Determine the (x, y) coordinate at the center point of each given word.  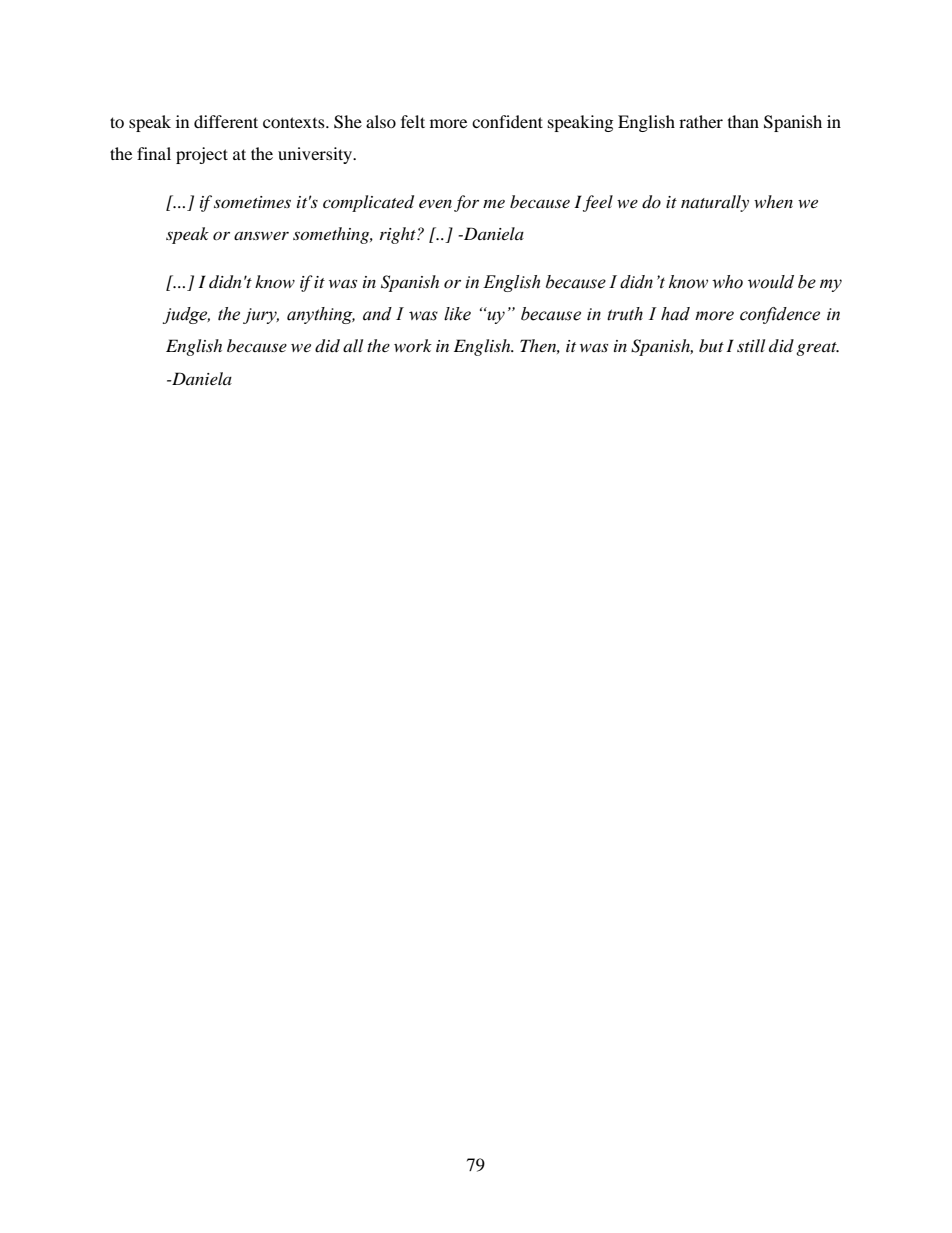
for (466, 203)
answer (261, 235)
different (226, 121)
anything (321, 315)
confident (507, 121)
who (727, 282)
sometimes (252, 202)
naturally (715, 203)
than (743, 121)
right (399, 235)
